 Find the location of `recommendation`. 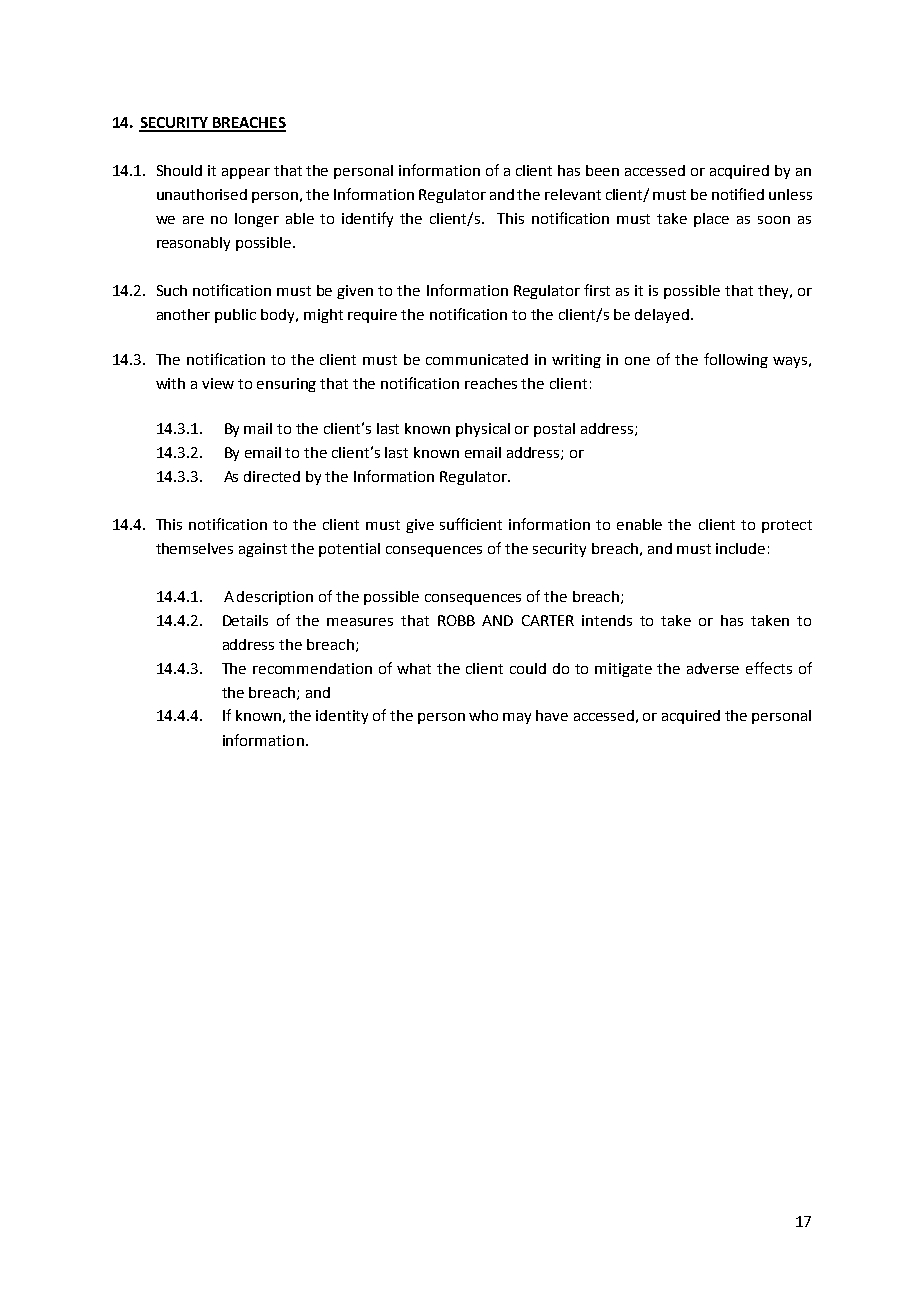

recommendation is located at coordinates (312, 668).
